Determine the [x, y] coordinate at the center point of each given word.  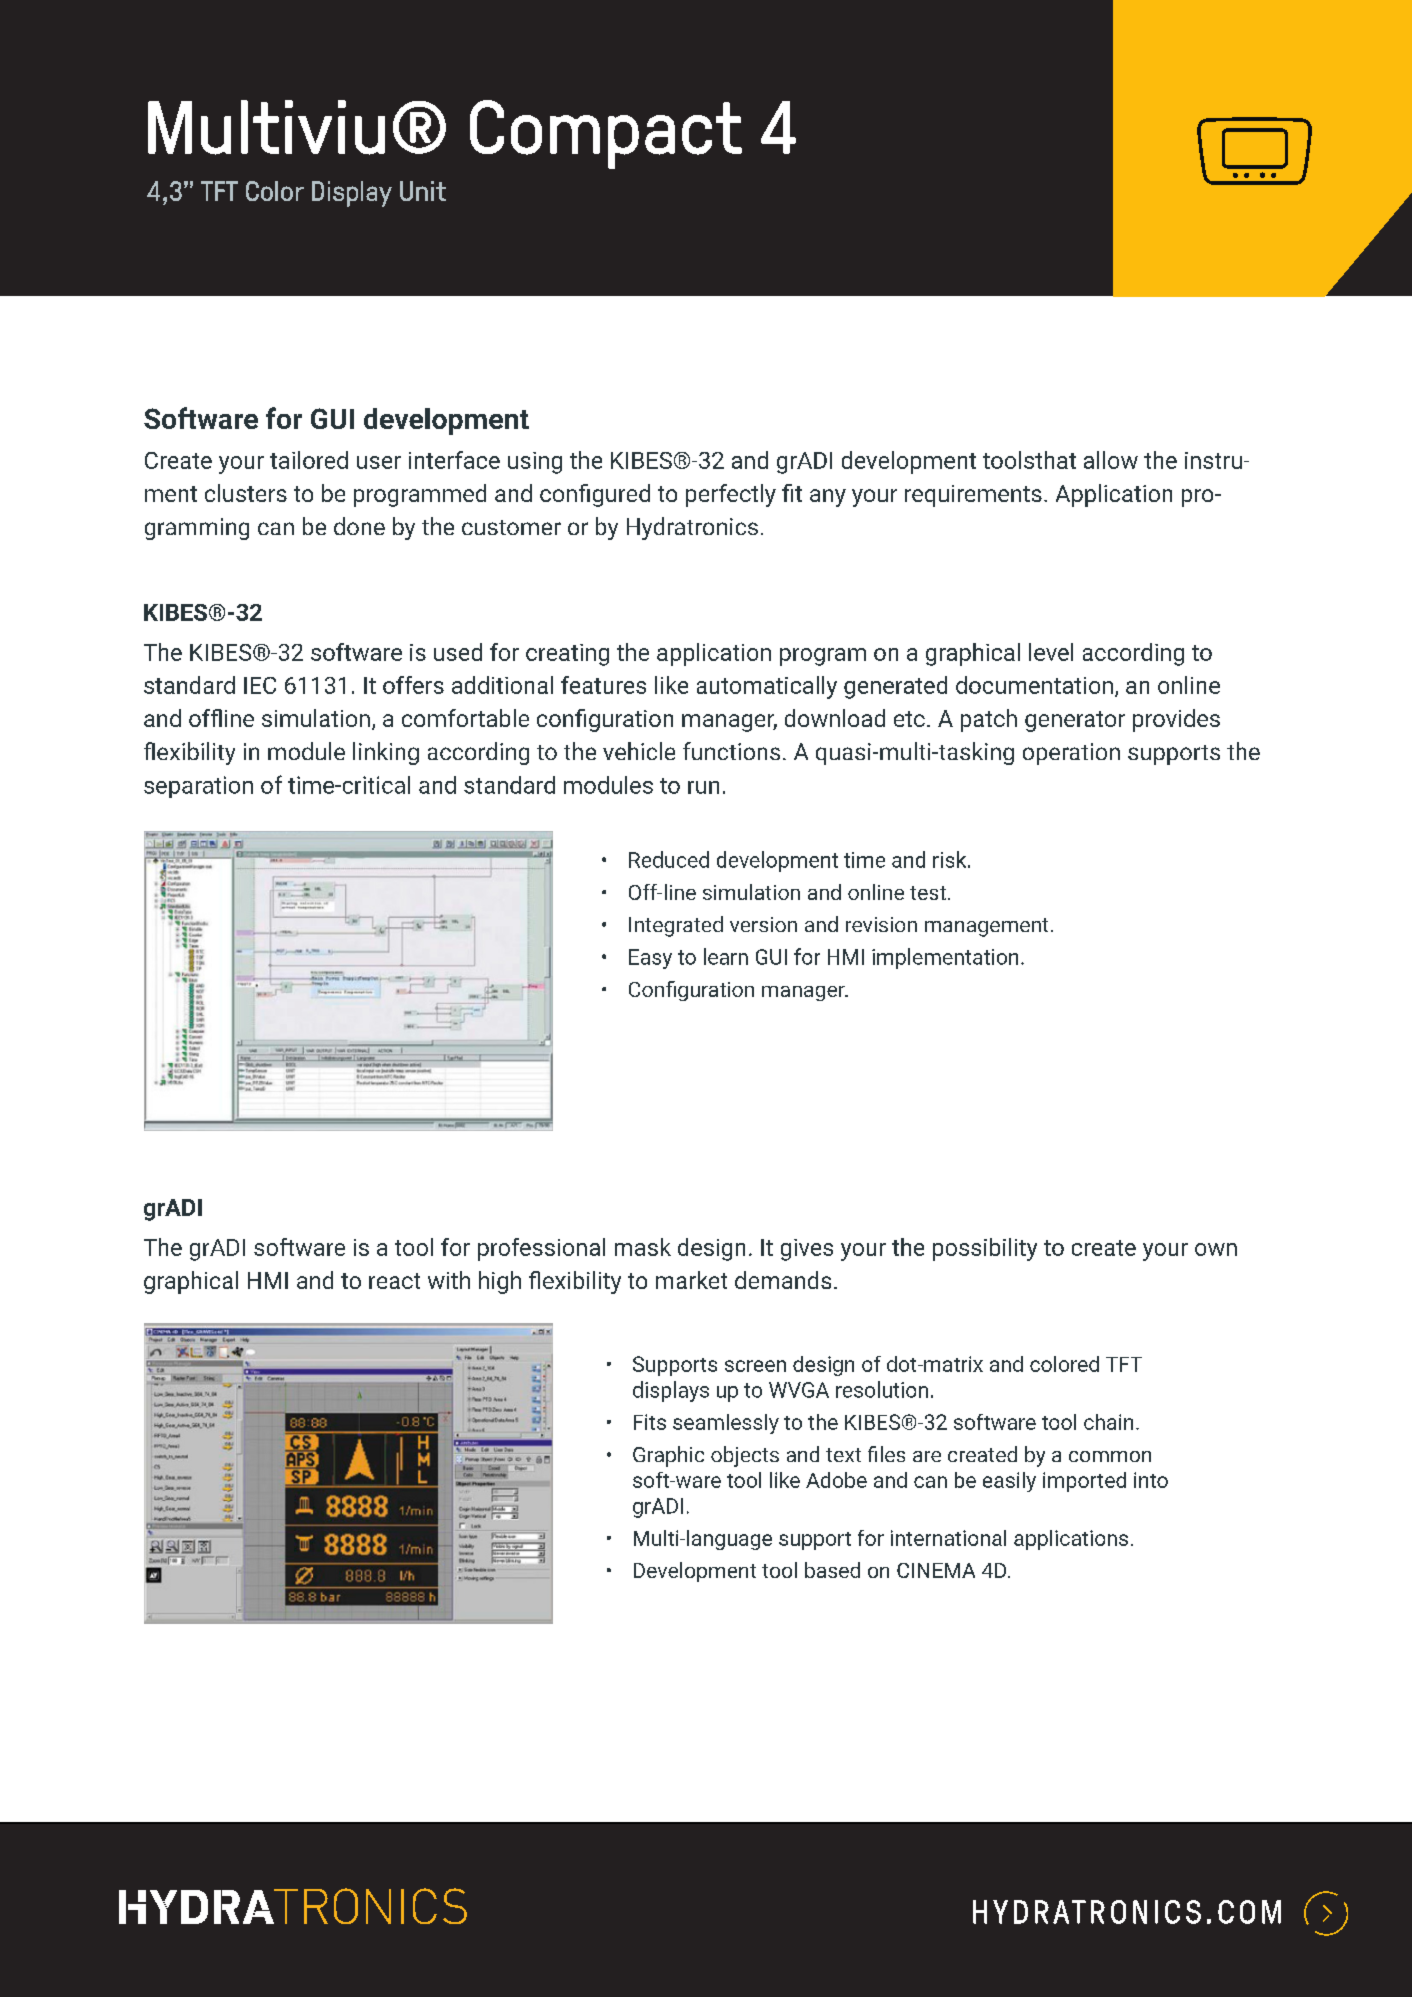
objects [745, 1456]
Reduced [669, 859]
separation [198, 787]
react [394, 1281]
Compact [606, 134]
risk [951, 859]
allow [1111, 460]
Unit [423, 191]
